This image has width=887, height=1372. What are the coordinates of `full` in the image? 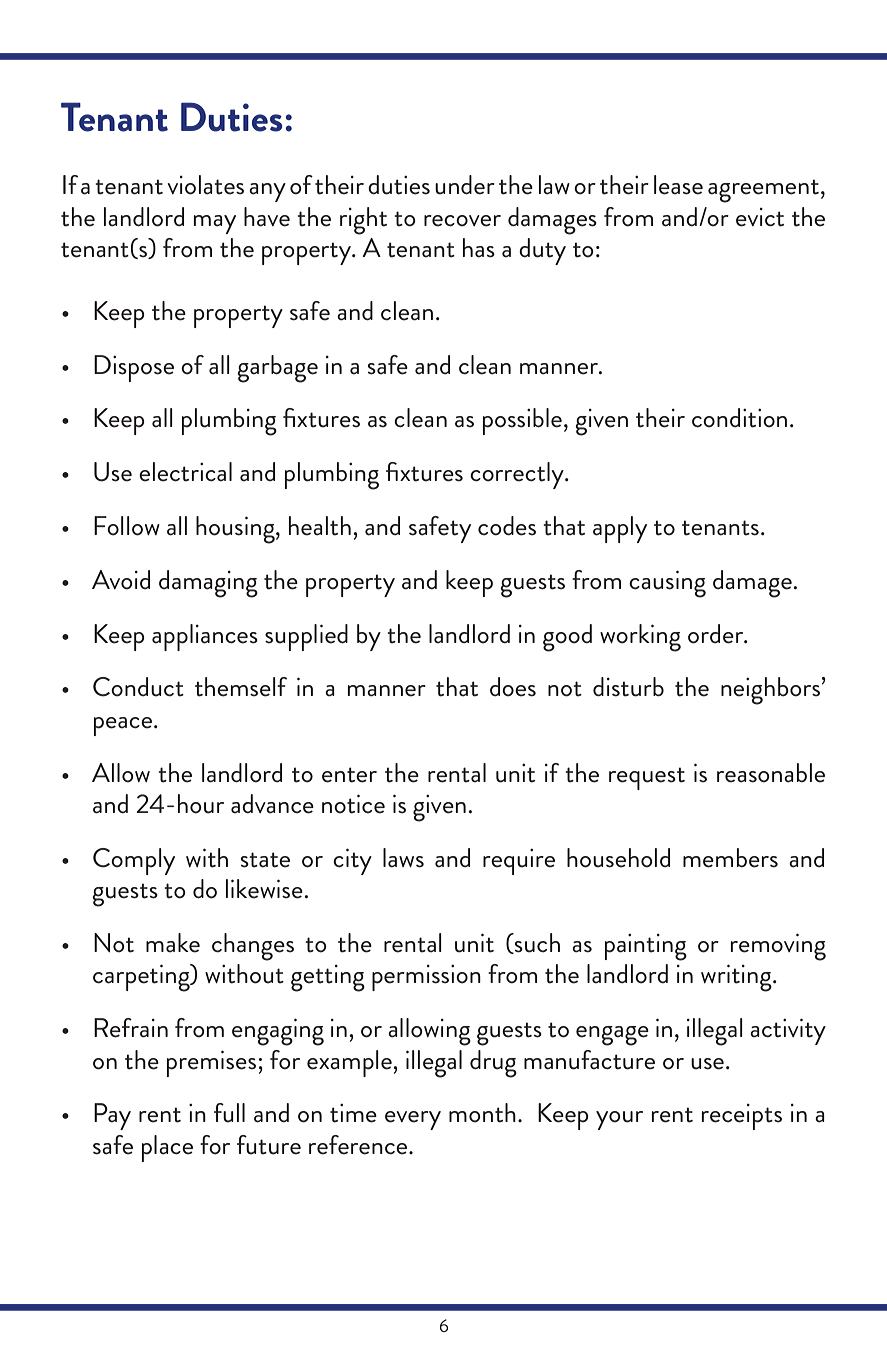 It's located at (229, 1113).
